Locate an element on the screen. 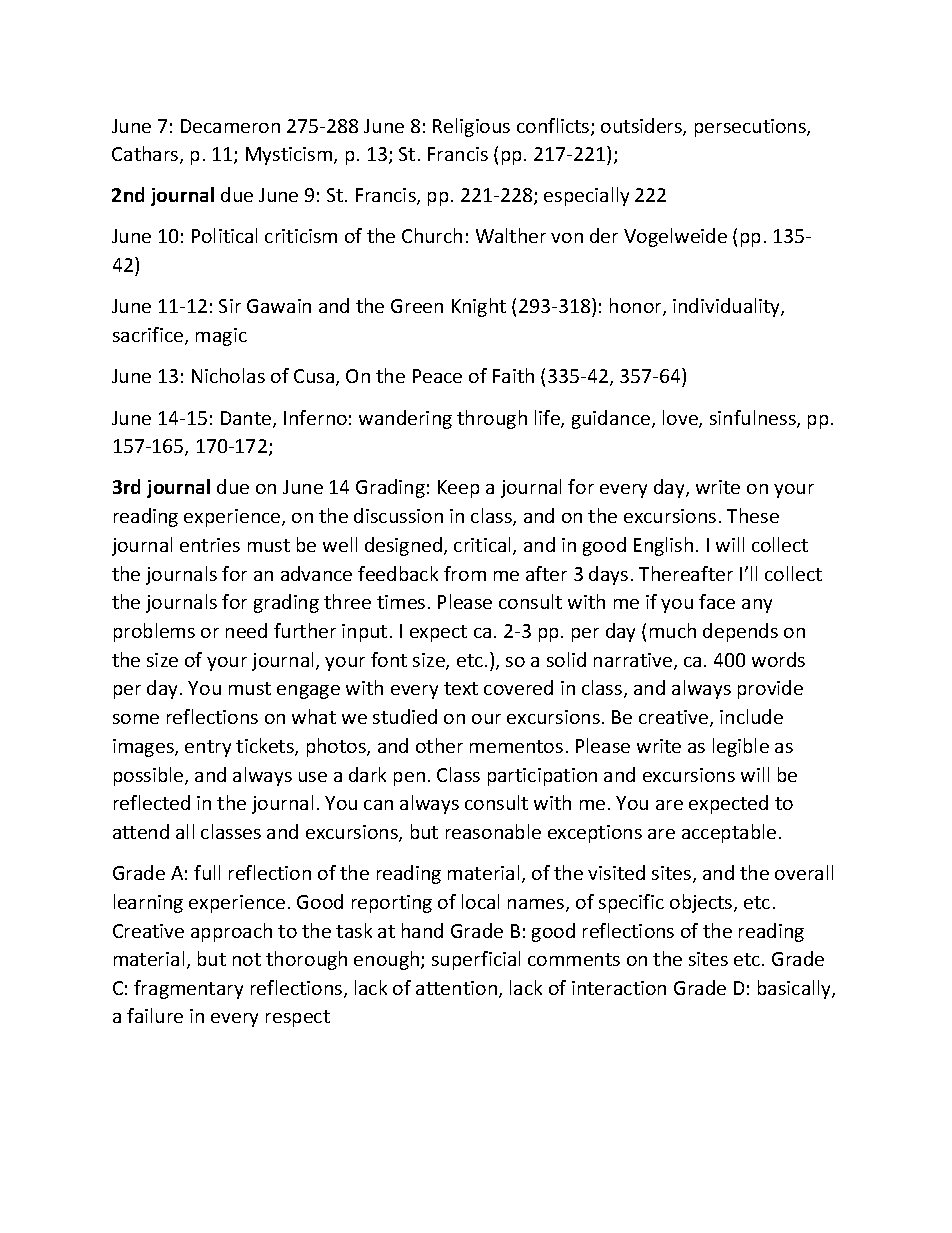  through is located at coordinates (492, 419).
